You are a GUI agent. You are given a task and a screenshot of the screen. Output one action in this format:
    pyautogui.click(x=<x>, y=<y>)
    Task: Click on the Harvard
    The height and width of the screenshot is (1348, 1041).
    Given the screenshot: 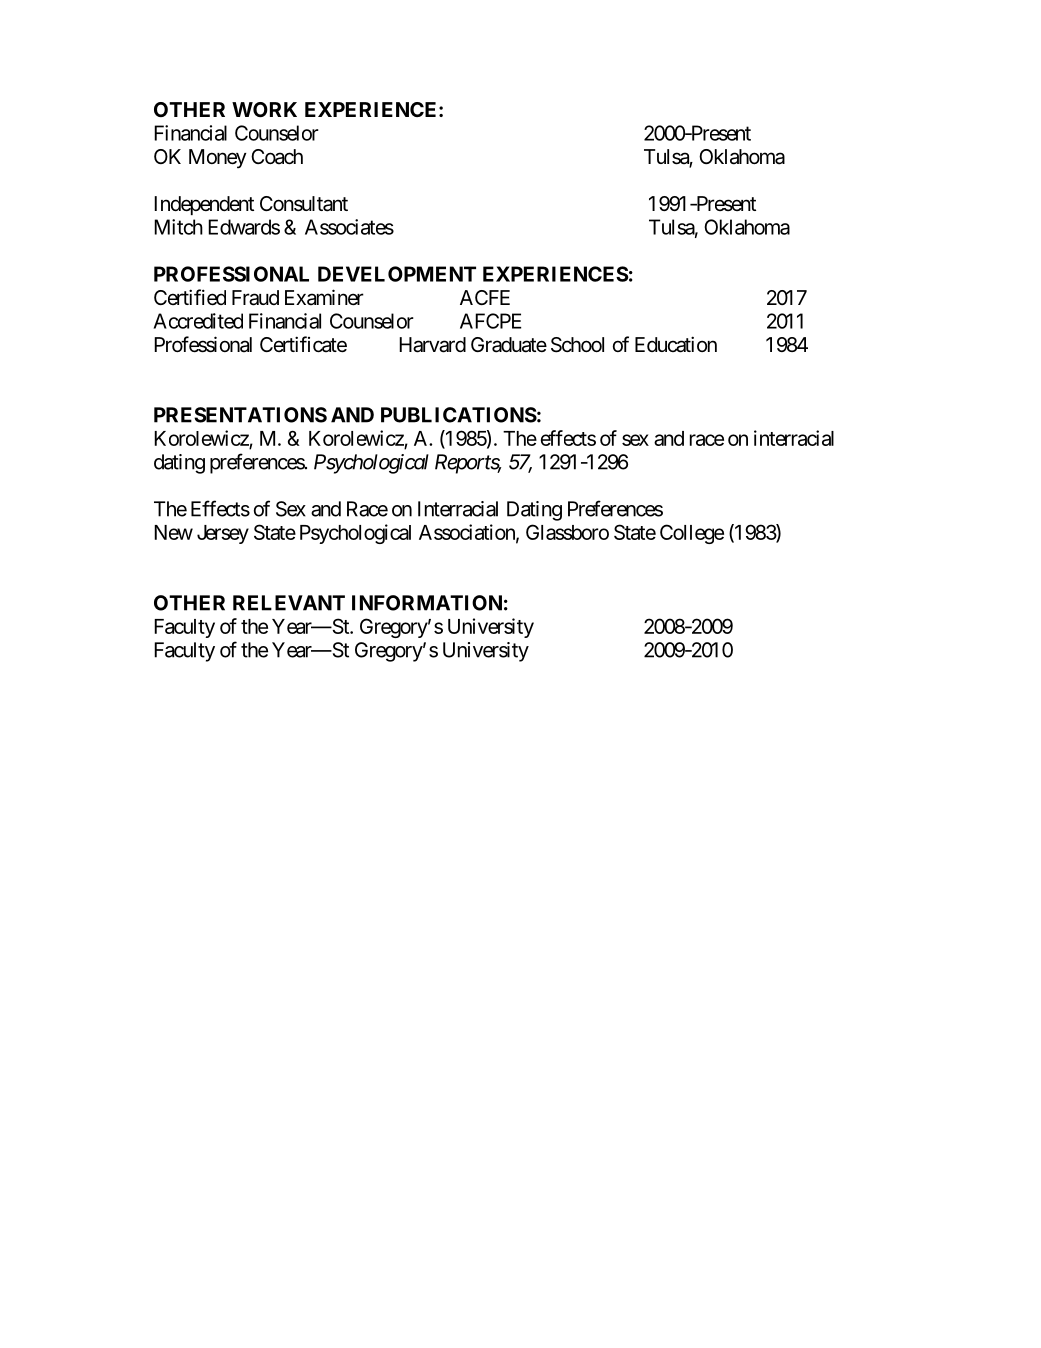 What is the action you would take?
    pyautogui.click(x=432, y=345)
